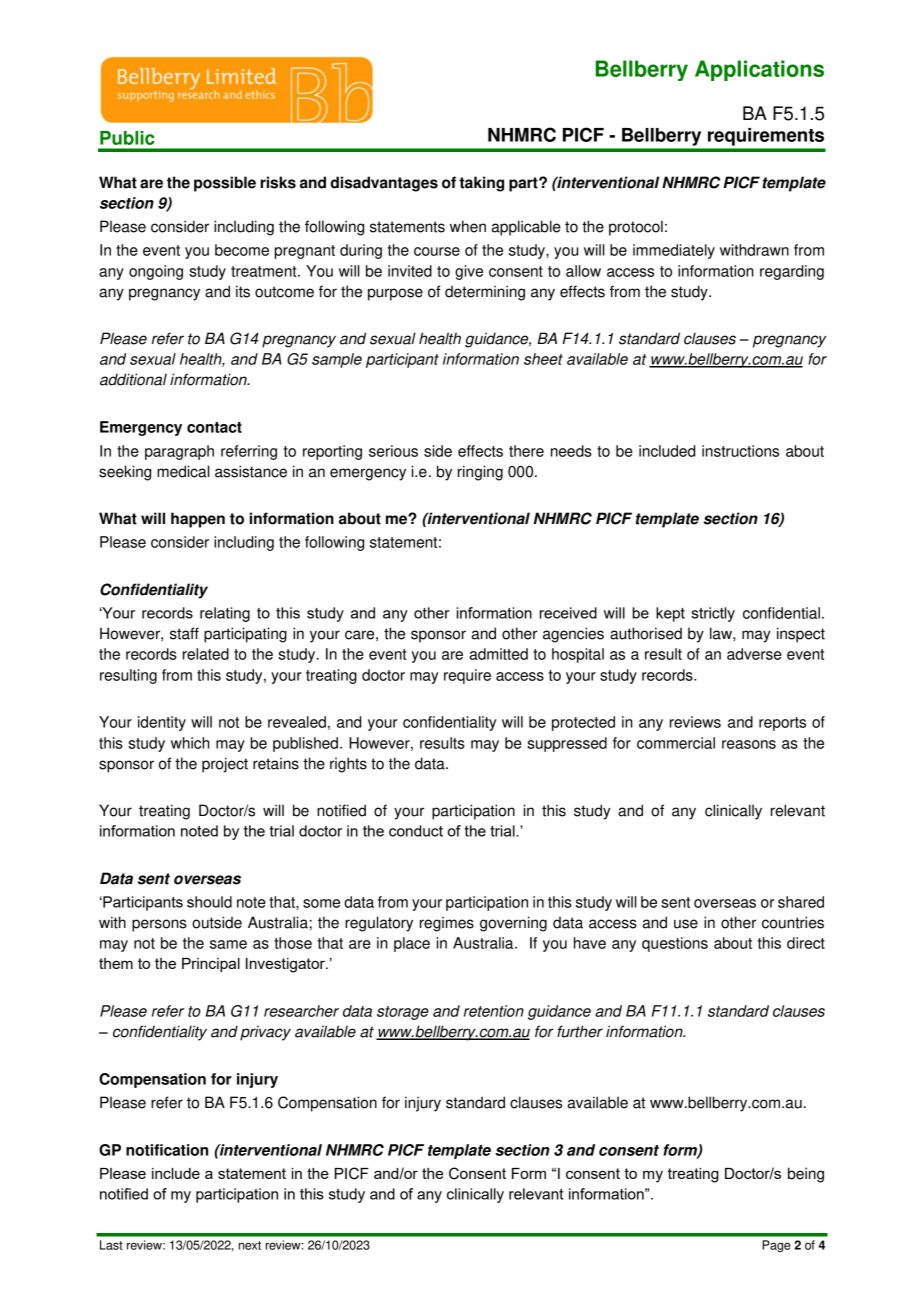 This page has height=1308, width=924. Describe the element at coordinates (481, 184) in the page. I see `taking` at that location.
